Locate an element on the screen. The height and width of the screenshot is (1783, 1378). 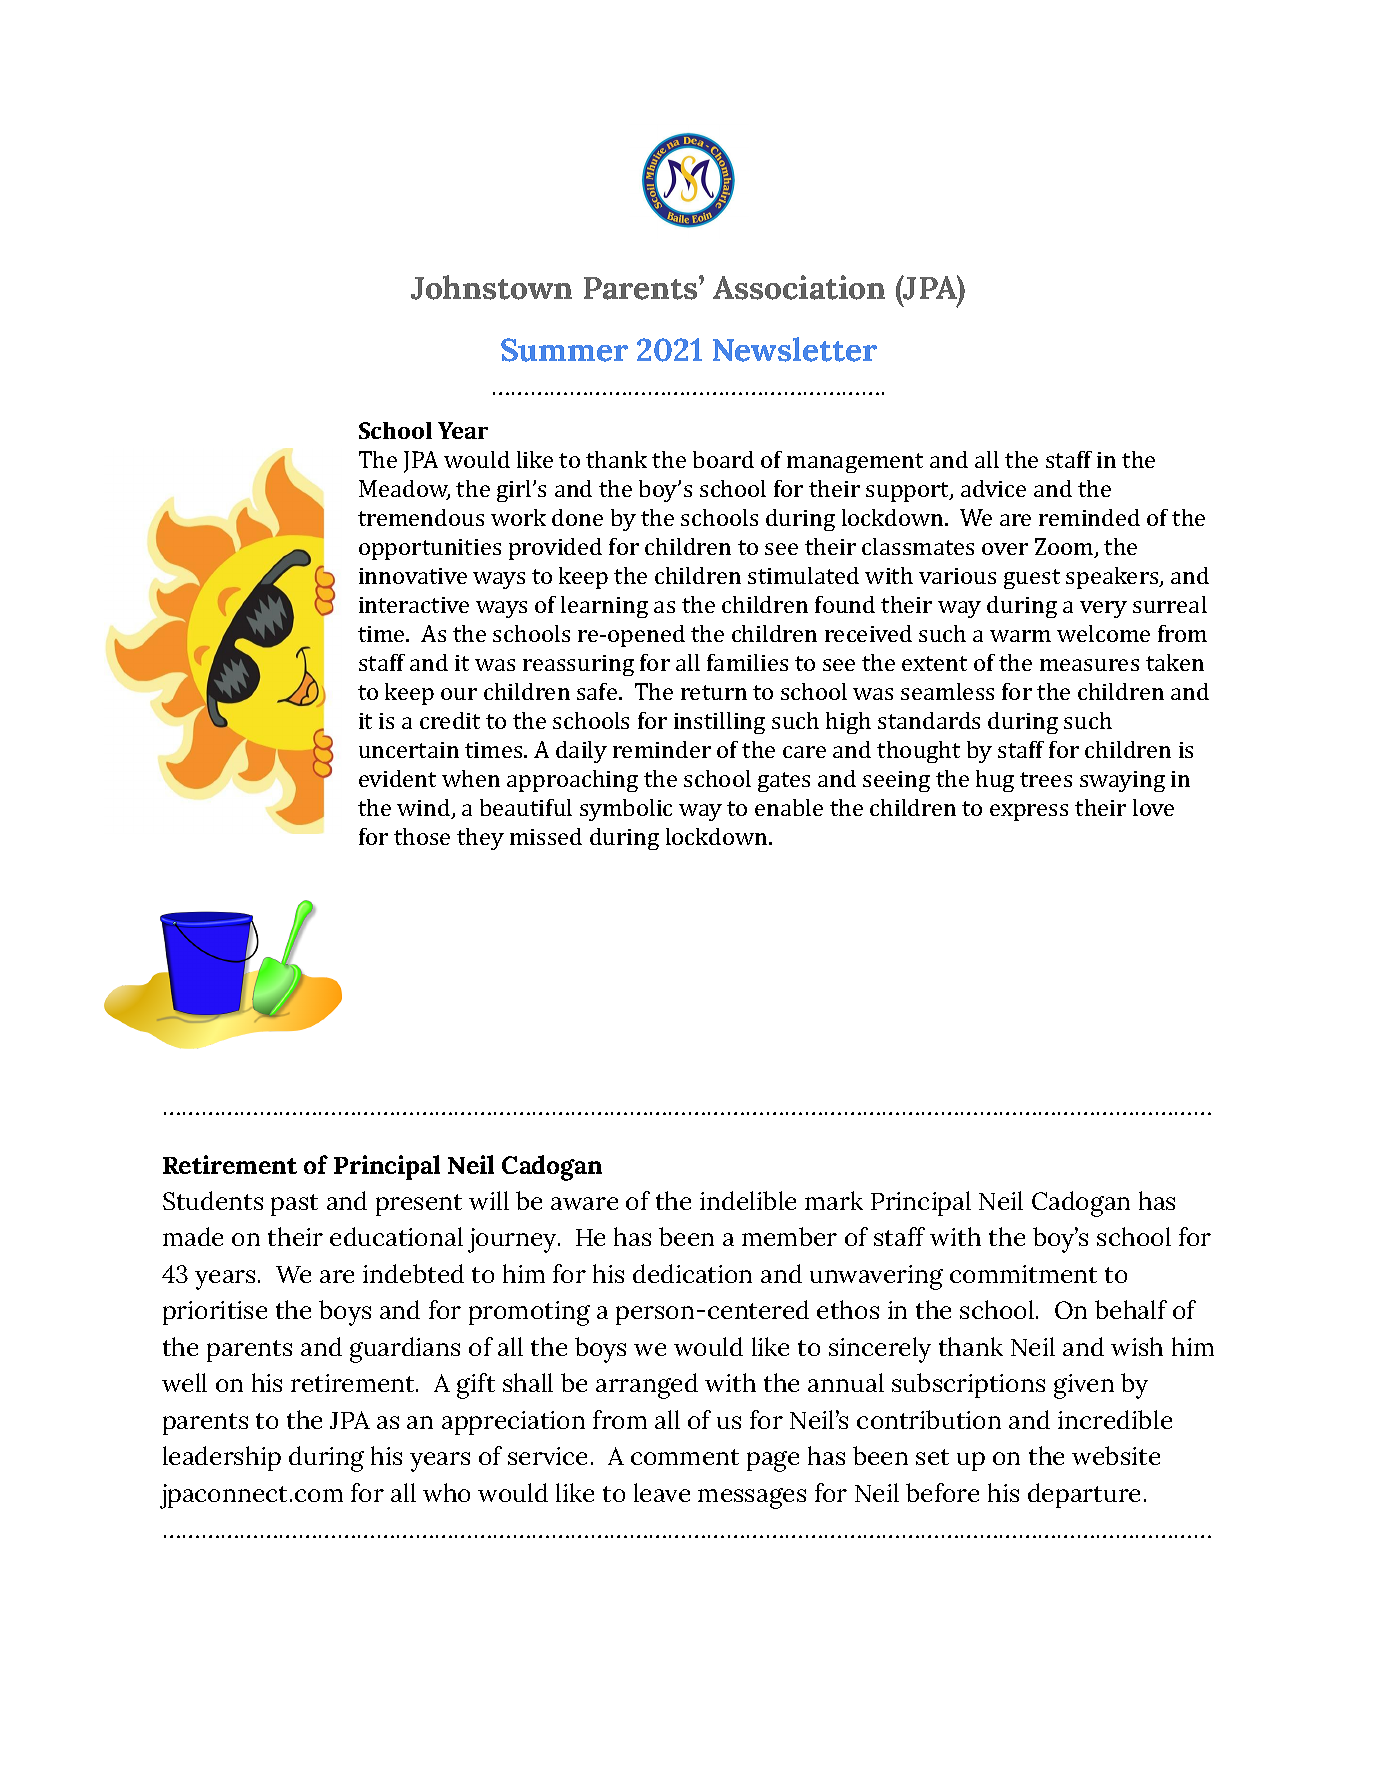
indelible is located at coordinates (748, 1200).
